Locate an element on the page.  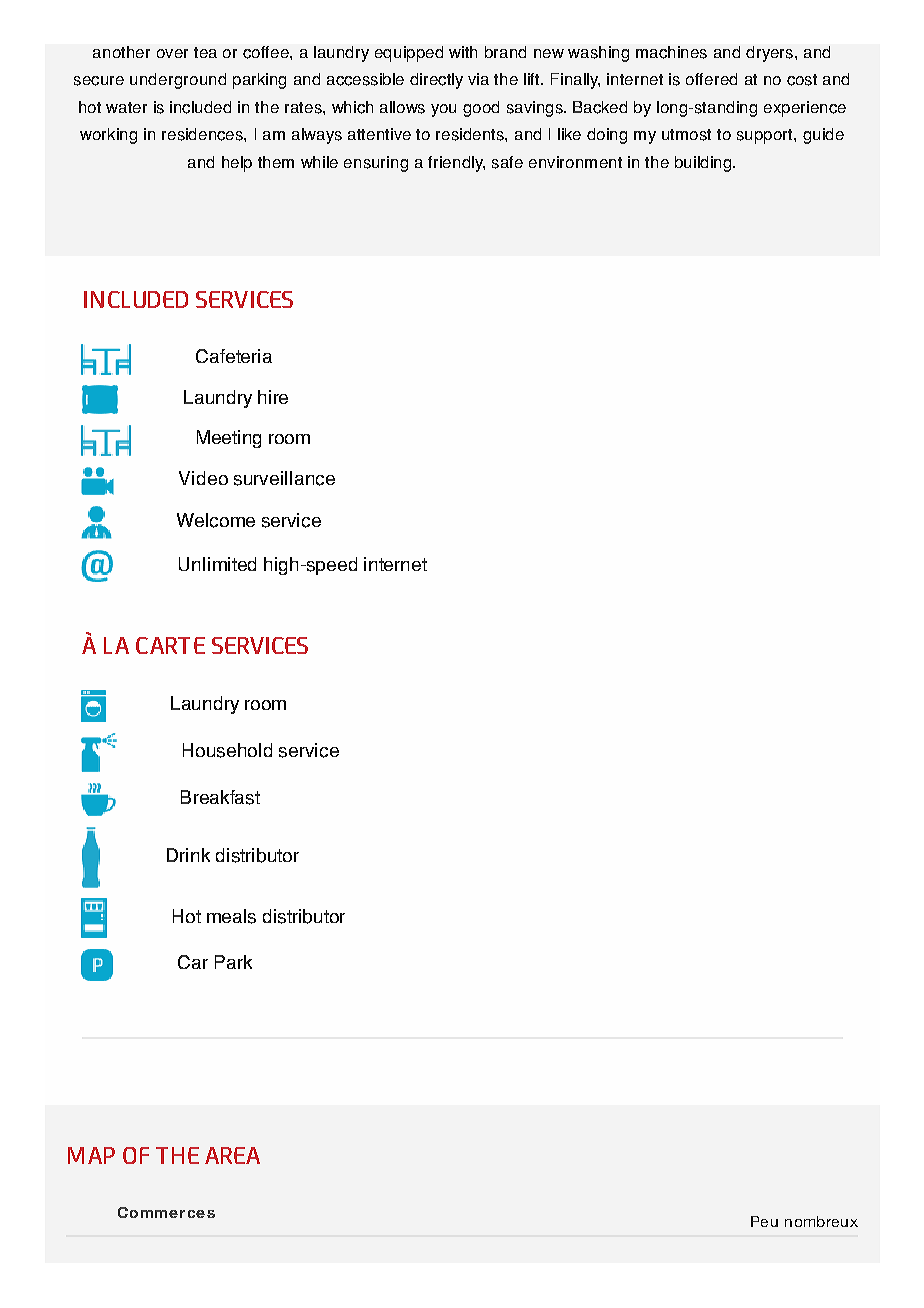
surveillance is located at coordinates (284, 478).
